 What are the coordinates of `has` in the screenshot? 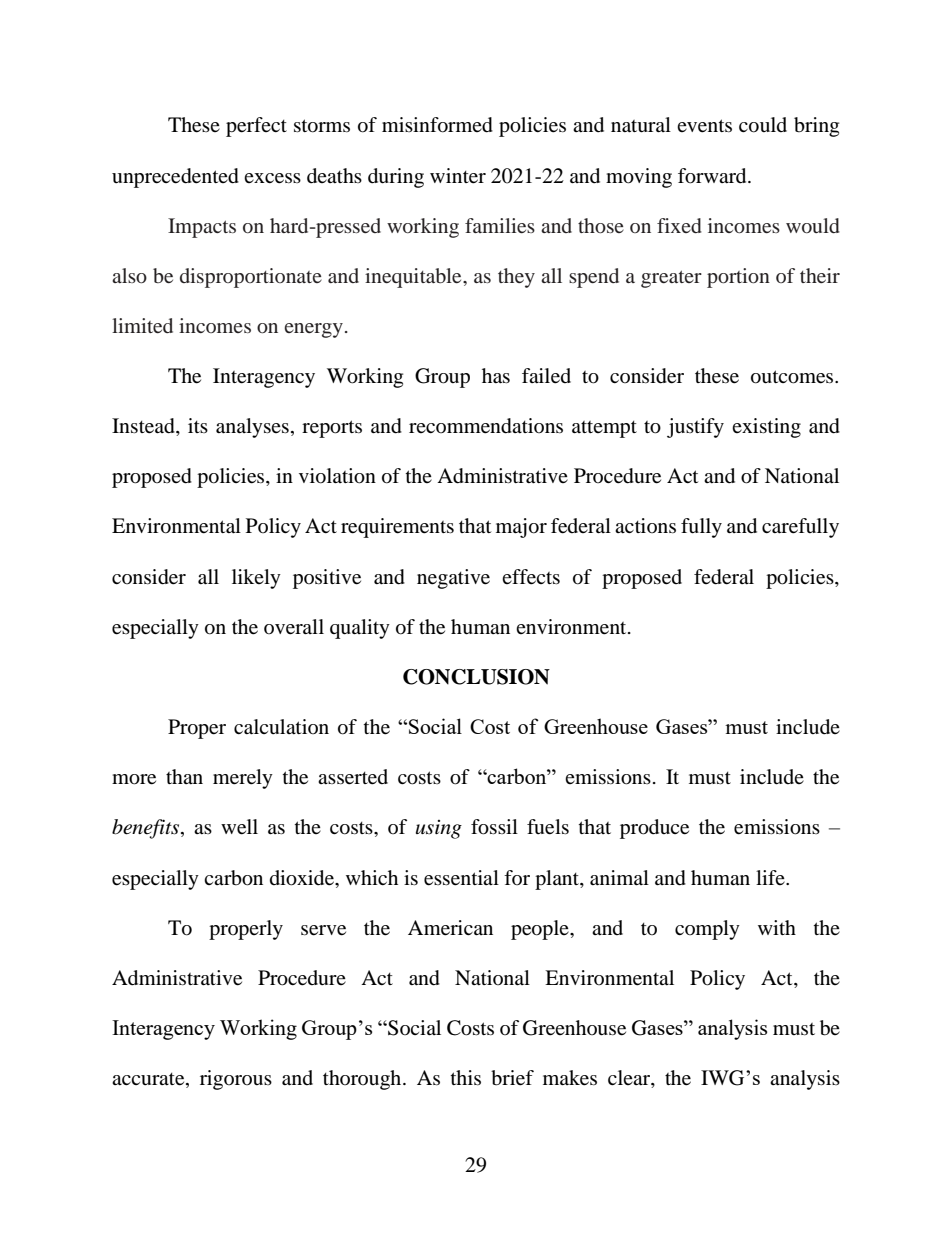 It's located at (496, 376).
